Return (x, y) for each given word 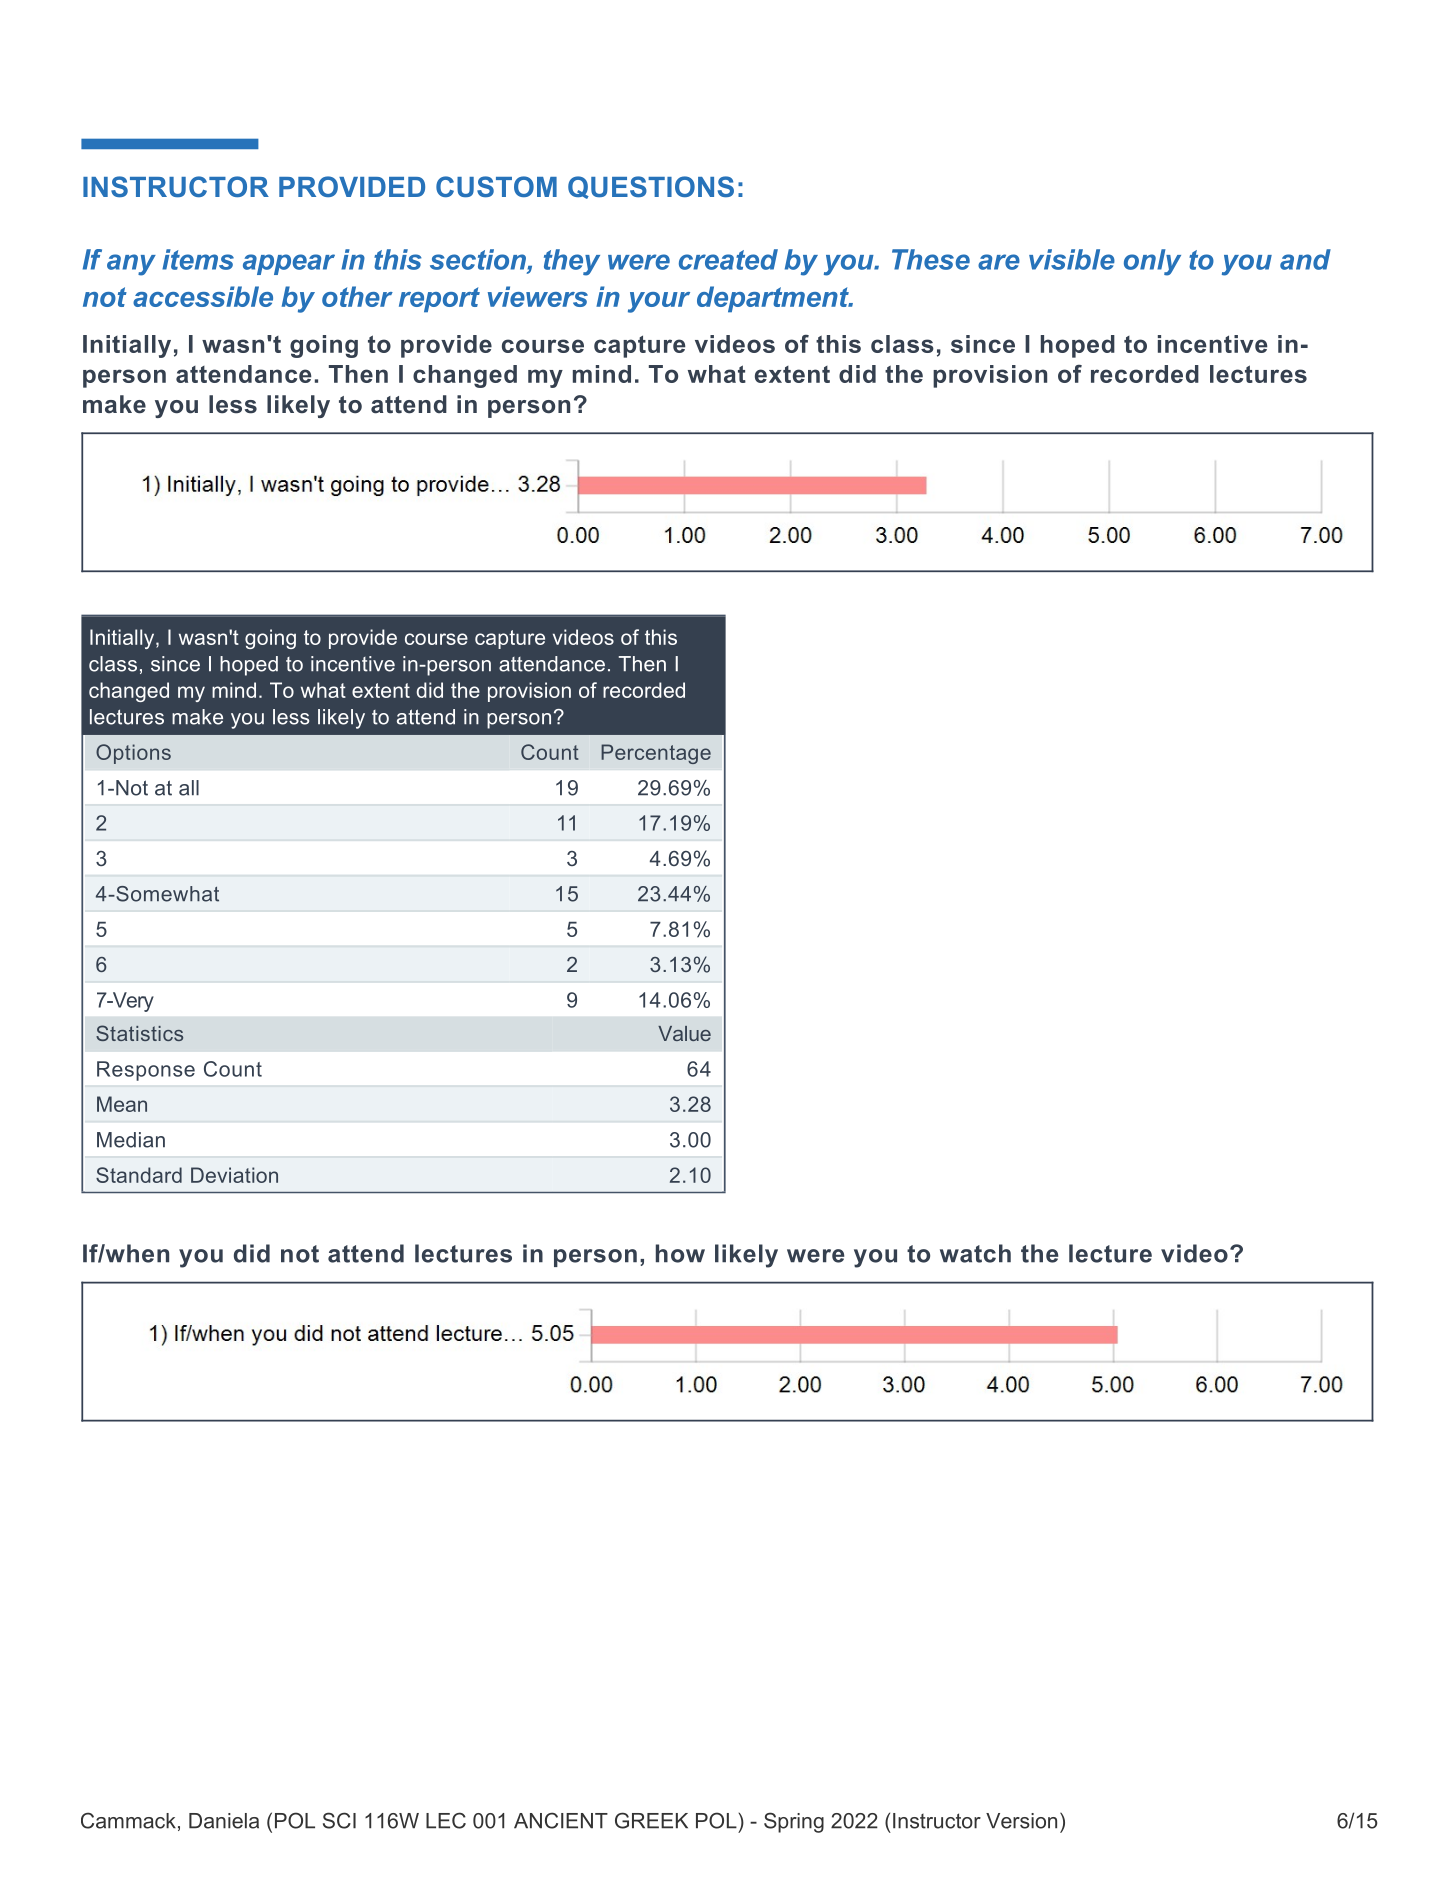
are (999, 262)
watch (975, 1253)
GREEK (651, 1820)
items (198, 259)
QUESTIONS (651, 187)
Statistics (139, 1033)
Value (684, 1033)
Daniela (224, 1821)
